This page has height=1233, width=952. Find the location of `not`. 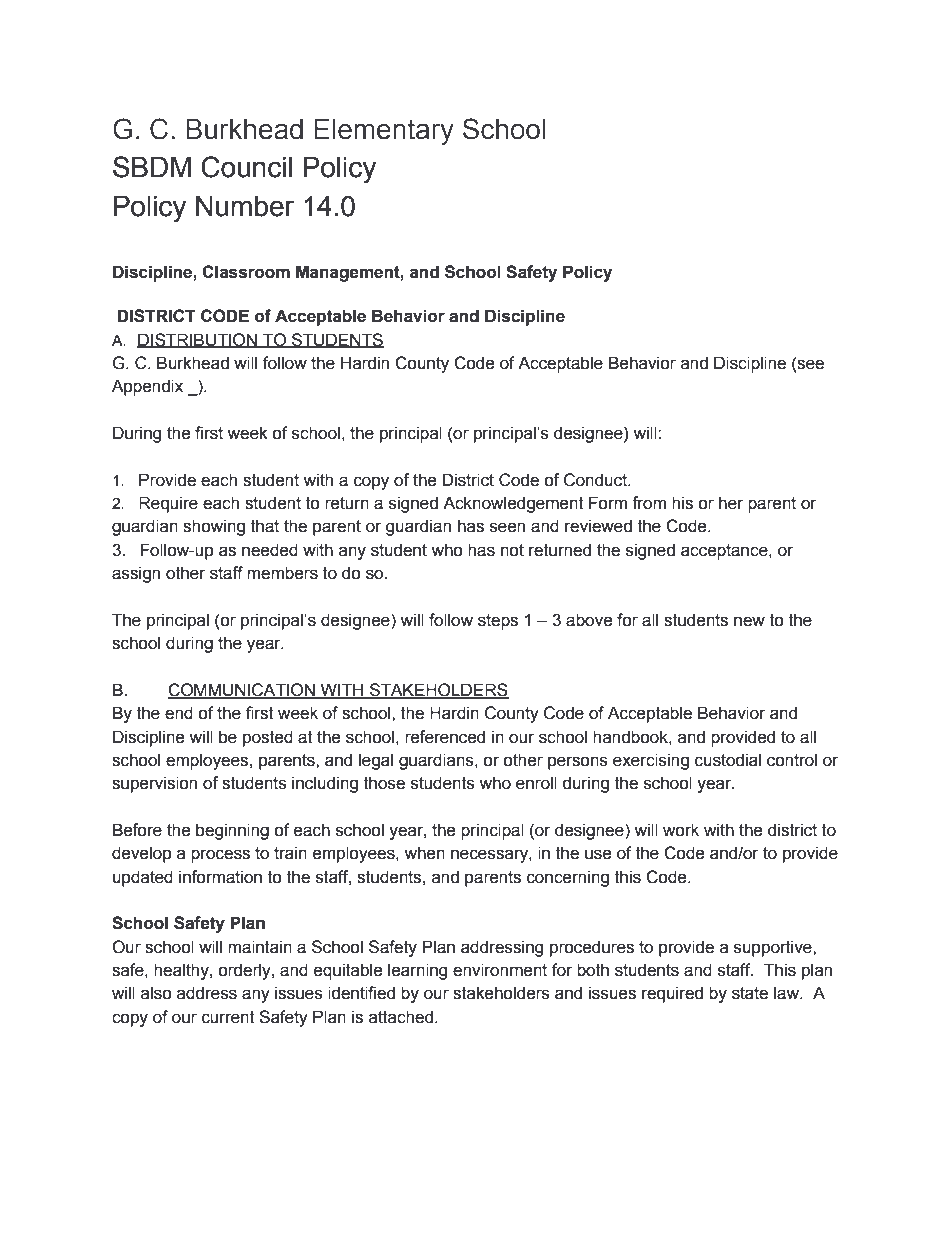

not is located at coordinates (512, 550).
